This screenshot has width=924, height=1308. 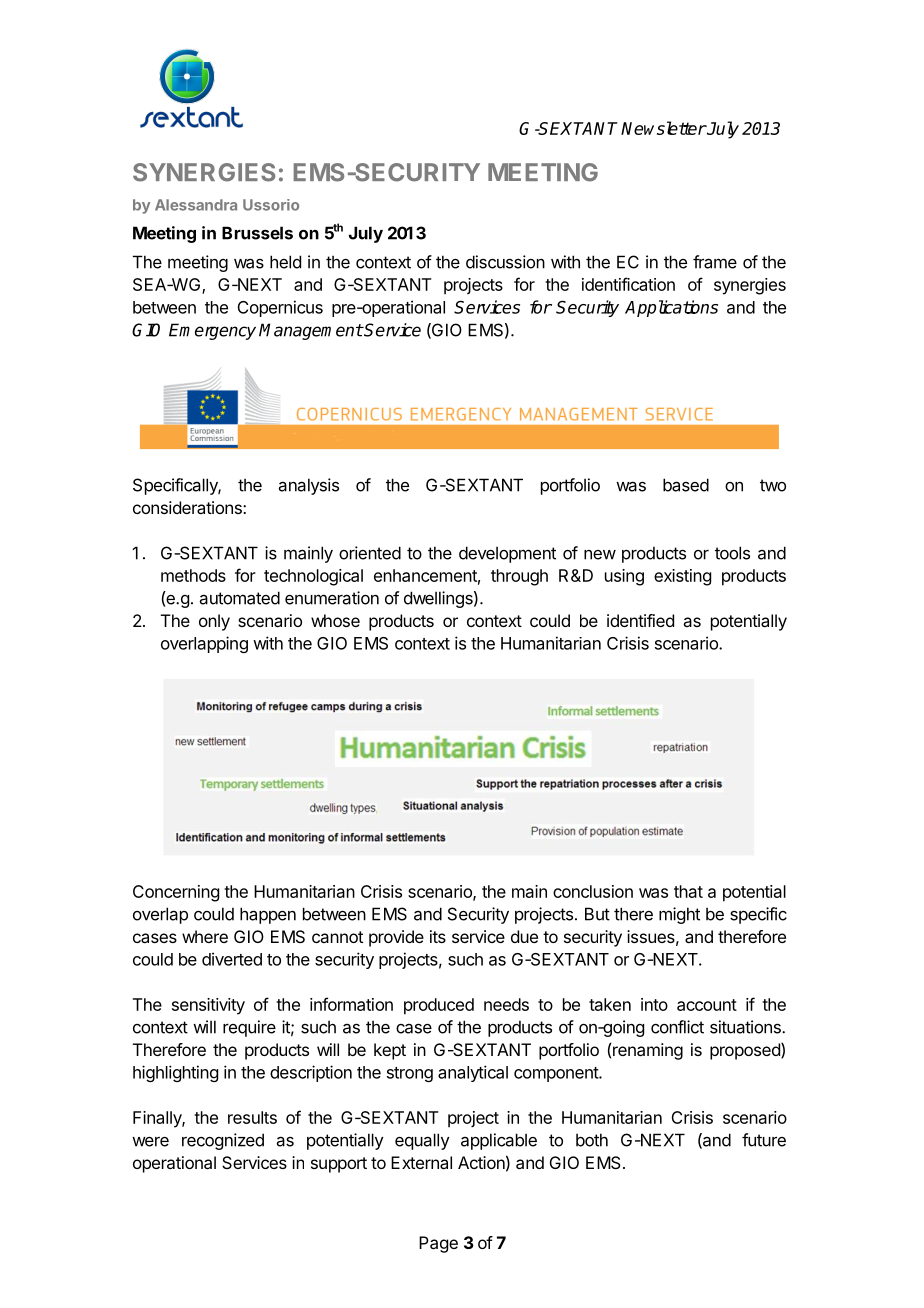 What do you see at coordinates (232, 959) in the screenshot?
I see `diverted` at bounding box center [232, 959].
